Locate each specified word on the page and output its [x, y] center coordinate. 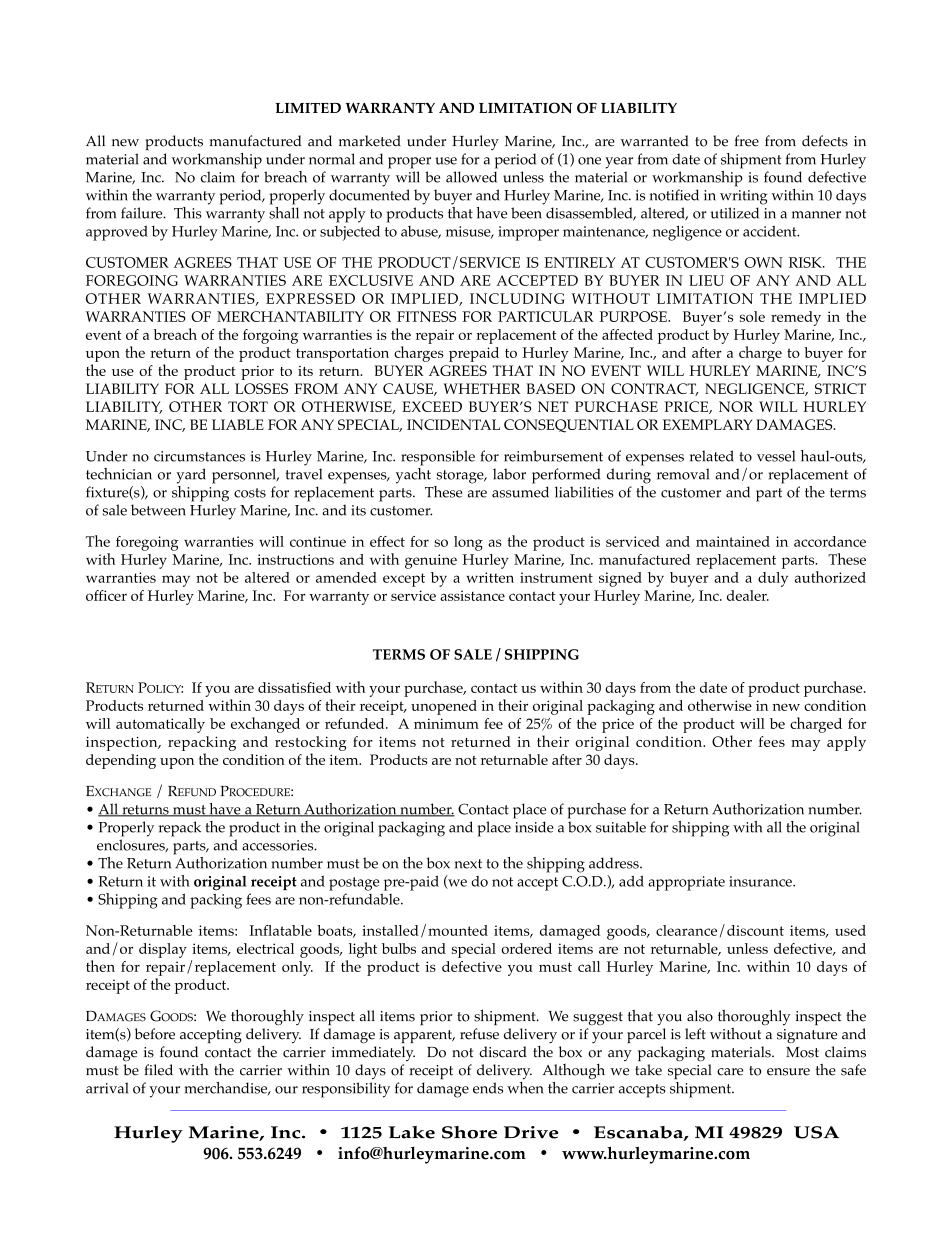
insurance [761, 881]
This [188, 213]
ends [488, 1088]
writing [744, 197]
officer [106, 595]
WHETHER [482, 388]
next [468, 864]
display [163, 950]
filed [159, 1070]
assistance [472, 595]
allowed [471, 177]
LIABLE [238, 424]
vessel [776, 456]
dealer [748, 595]
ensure [788, 1072]
